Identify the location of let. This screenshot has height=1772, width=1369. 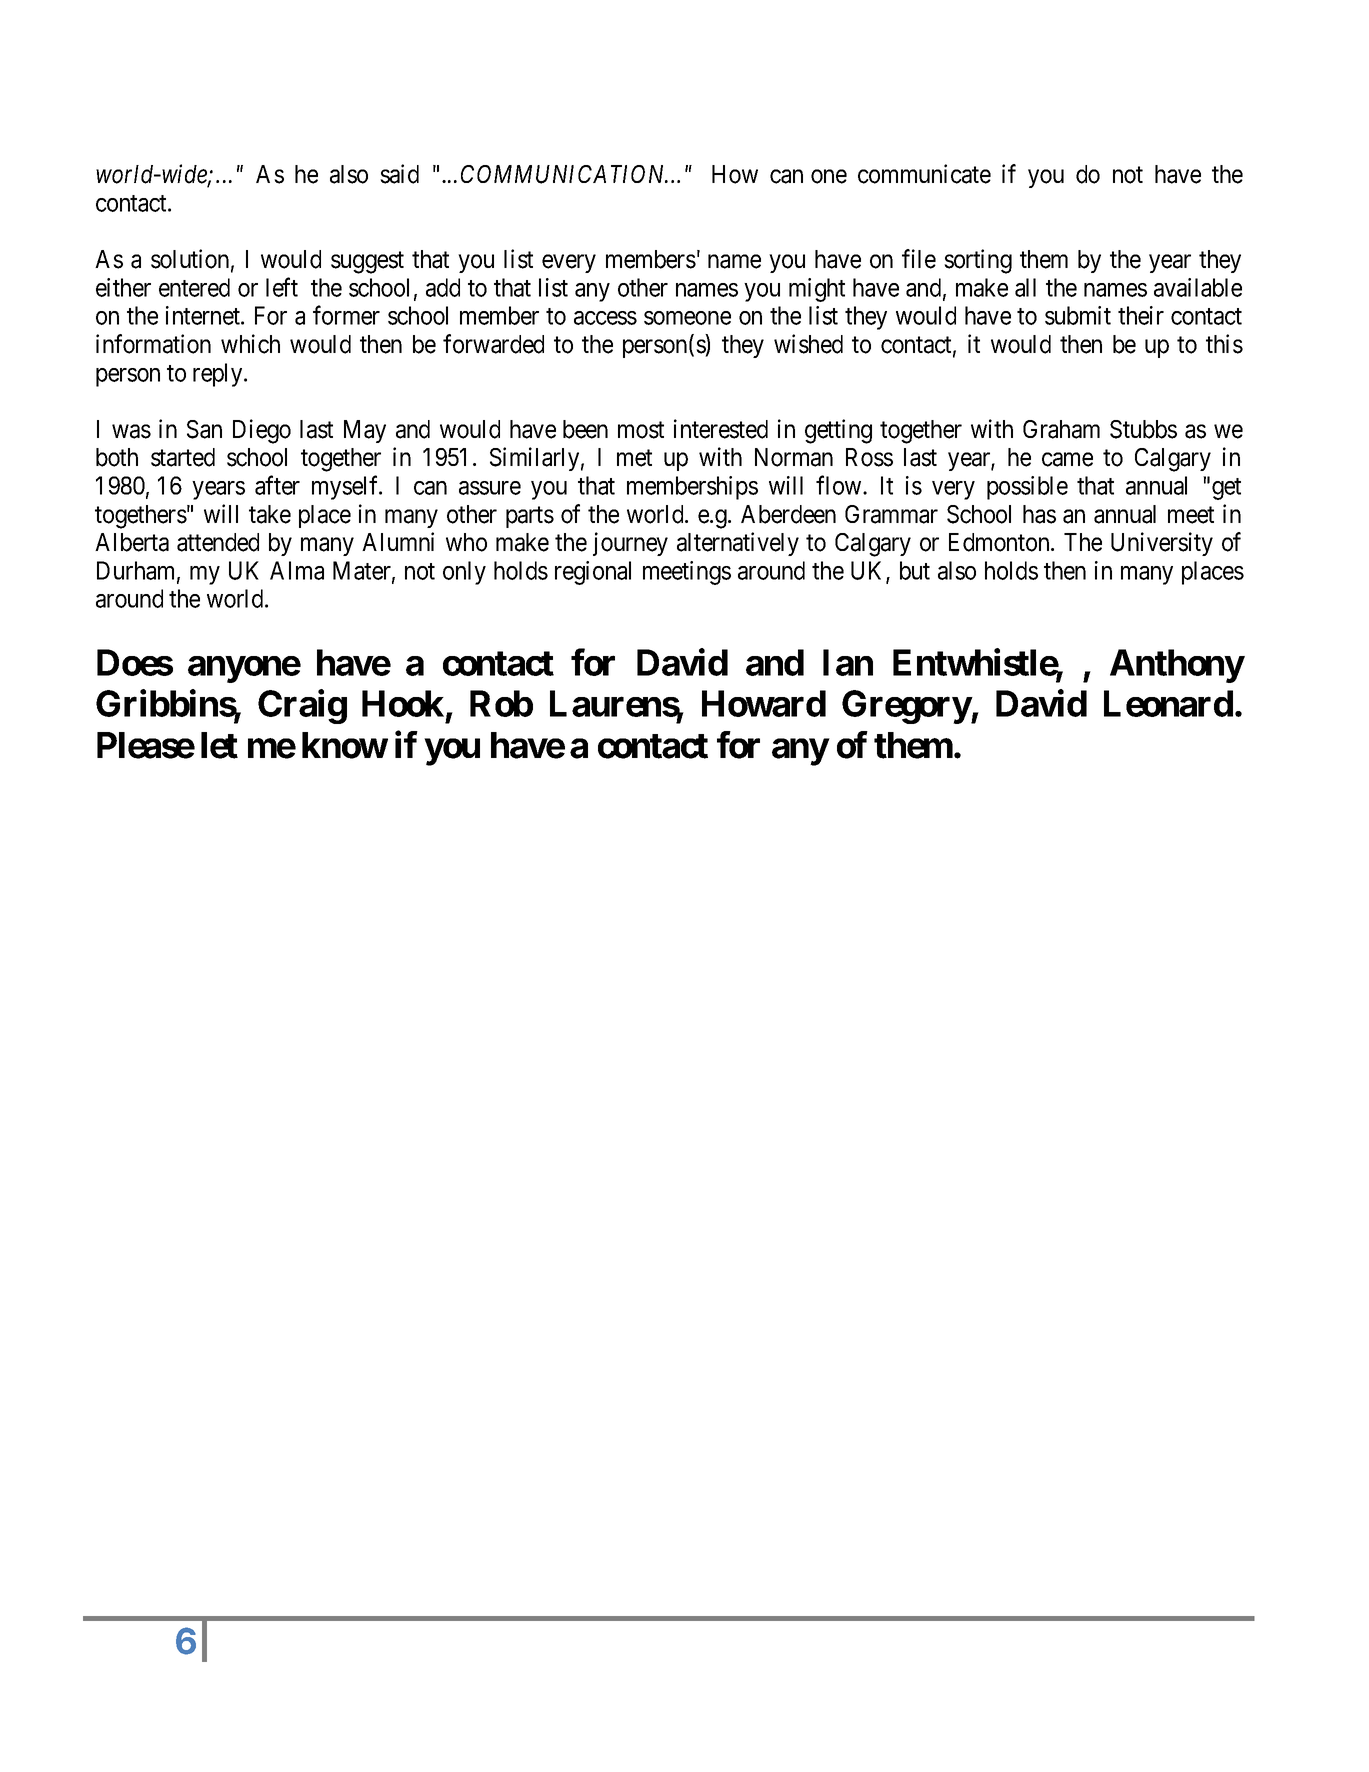
(219, 745).
